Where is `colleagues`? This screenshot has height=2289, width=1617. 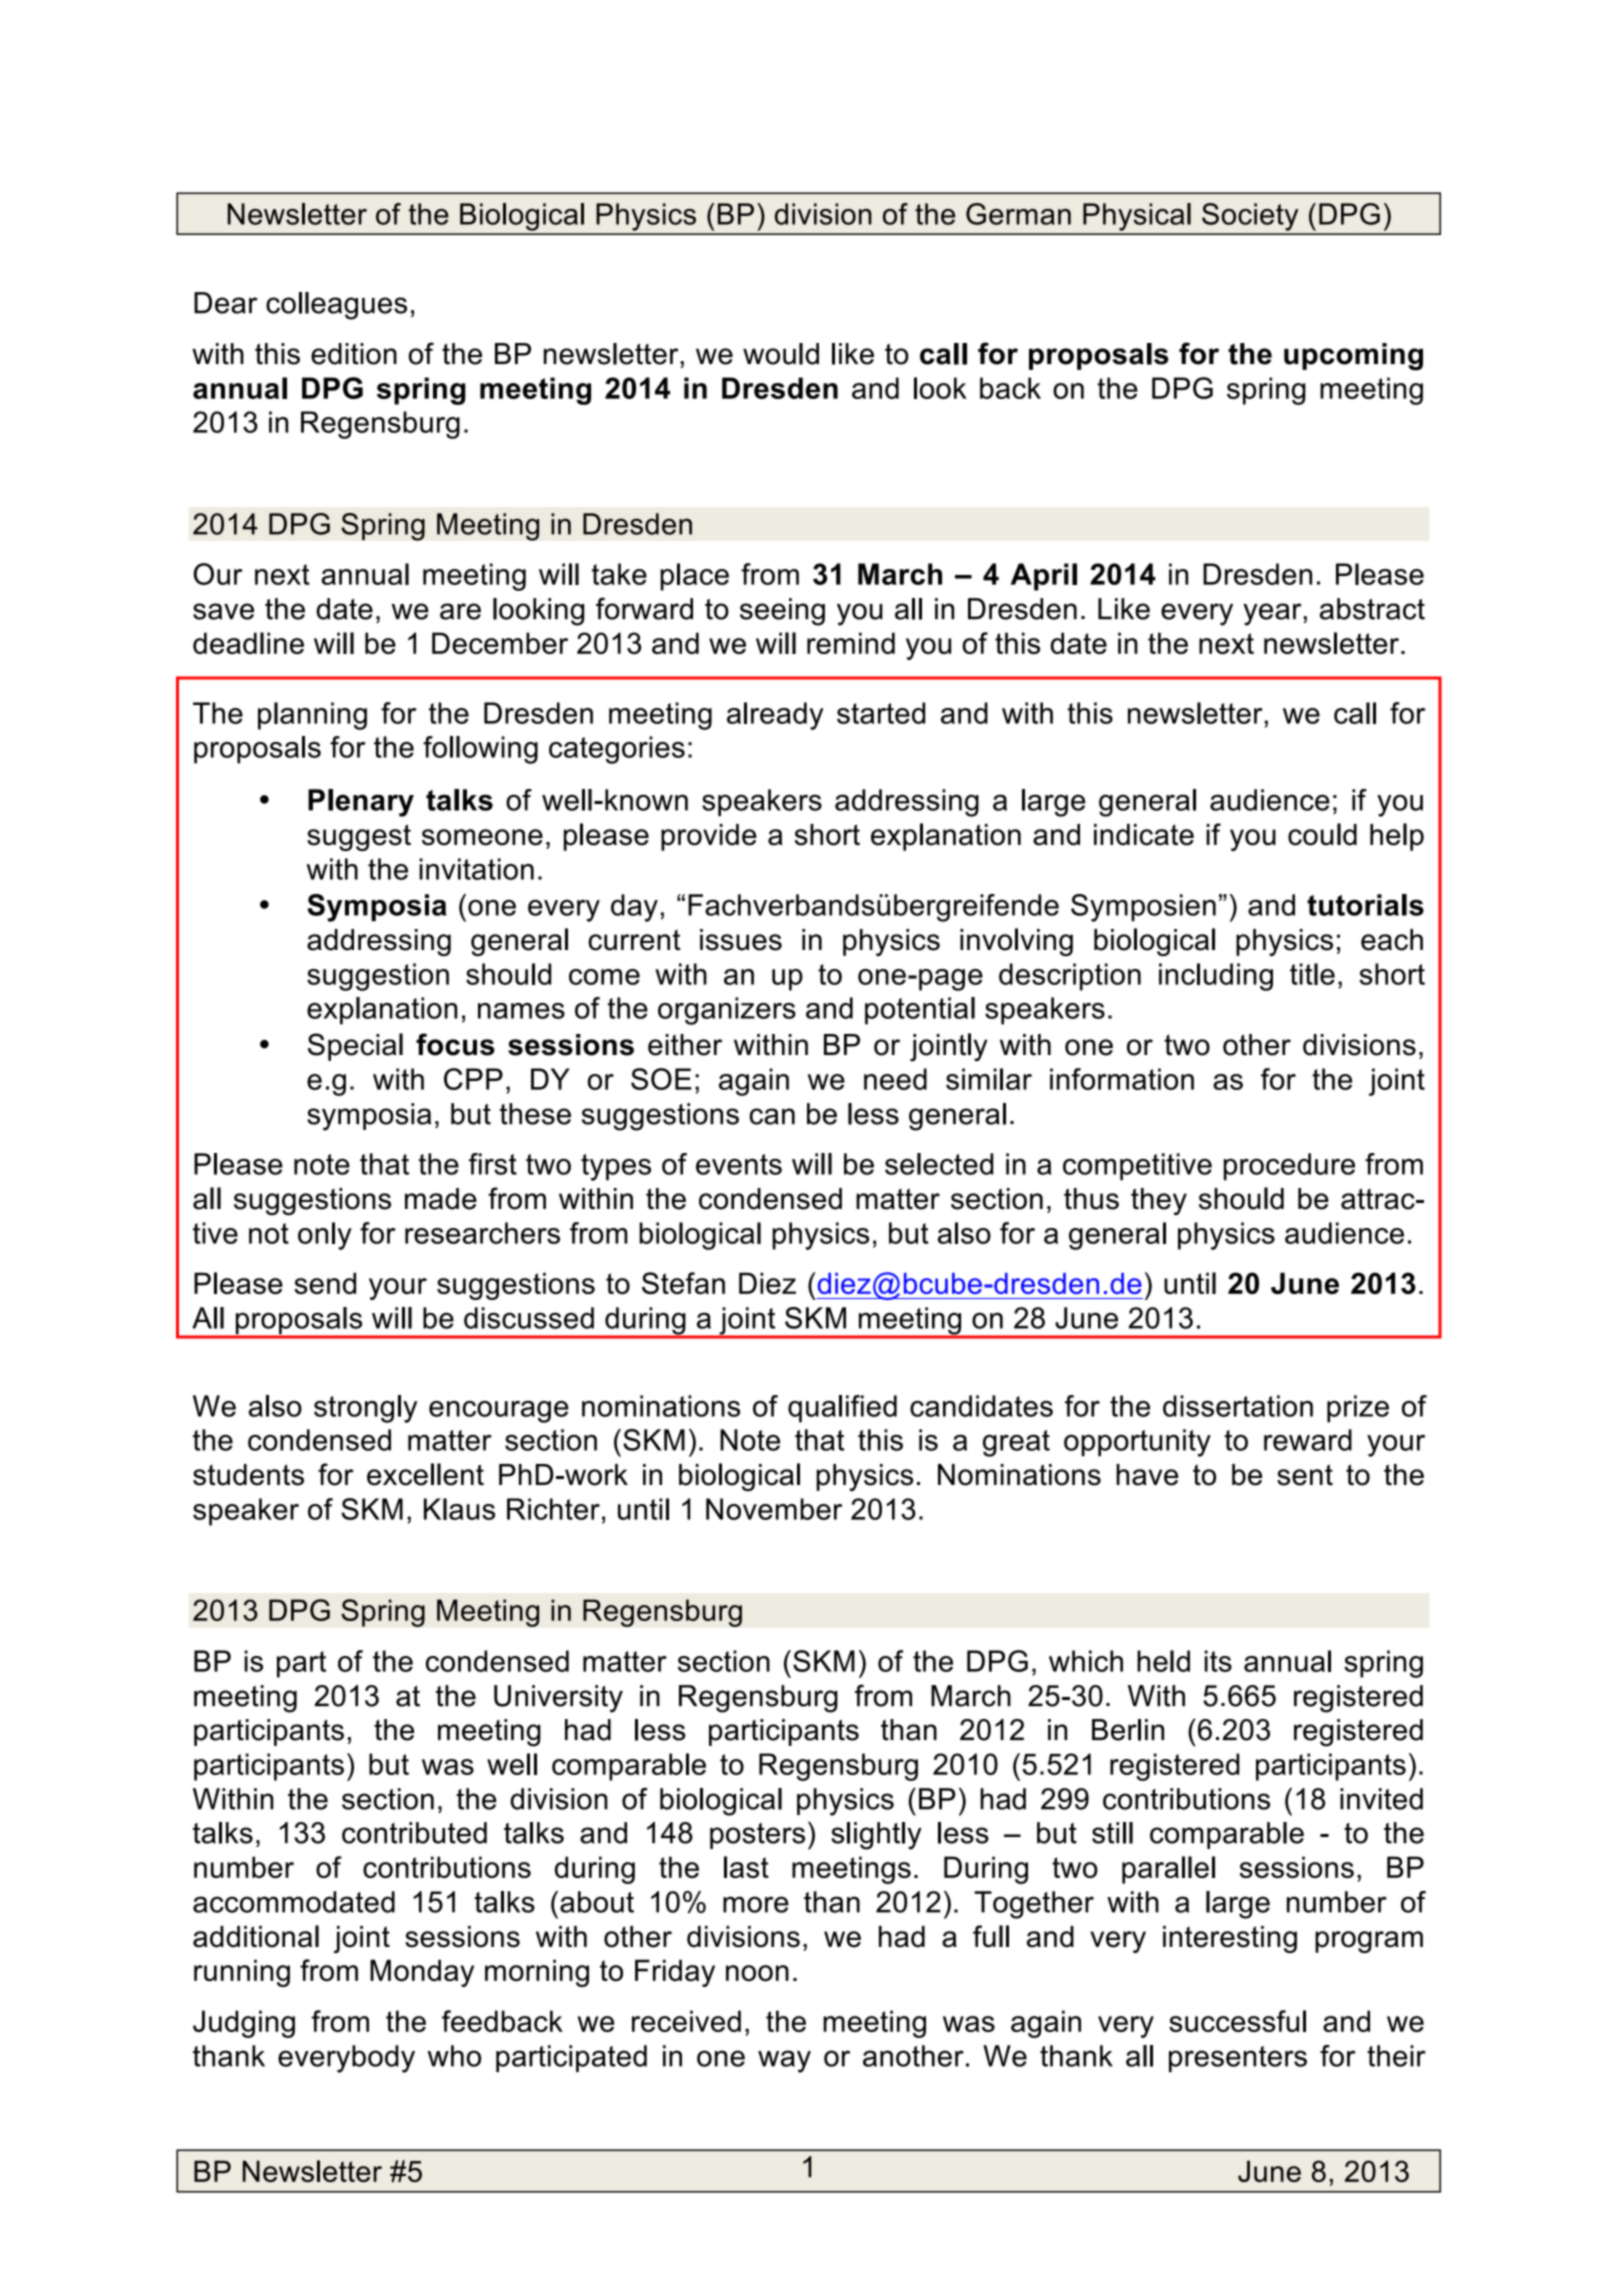
colleagues is located at coordinates (336, 306).
